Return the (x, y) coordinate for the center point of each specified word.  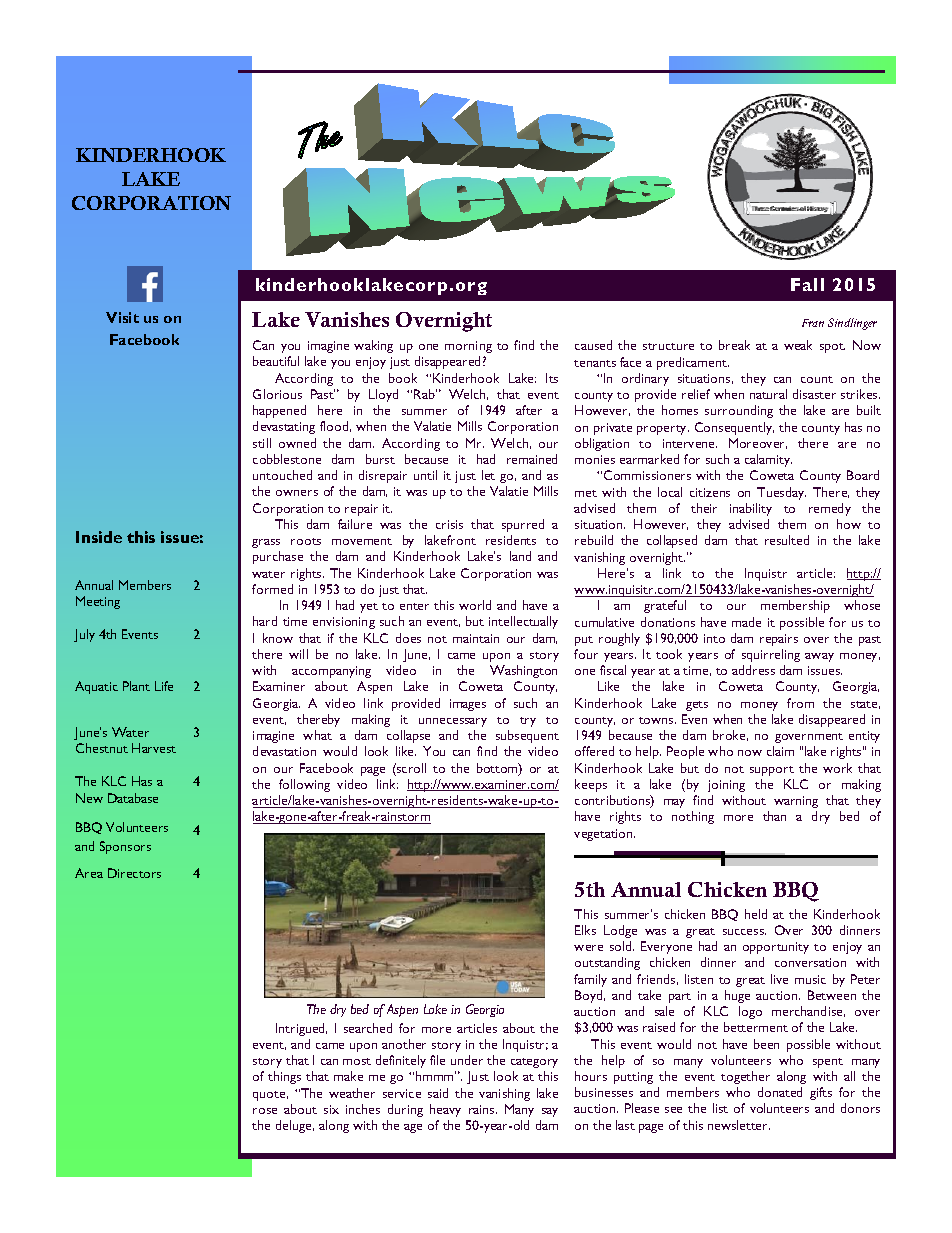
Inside (99, 537)
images (468, 705)
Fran (813, 323)
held (756, 914)
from (800, 703)
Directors (134, 873)
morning (468, 347)
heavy (445, 1110)
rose (265, 1111)
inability (751, 509)
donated (780, 1092)
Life (164, 686)
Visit (122, 317)
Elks (585, 930)
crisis (449, 524)
